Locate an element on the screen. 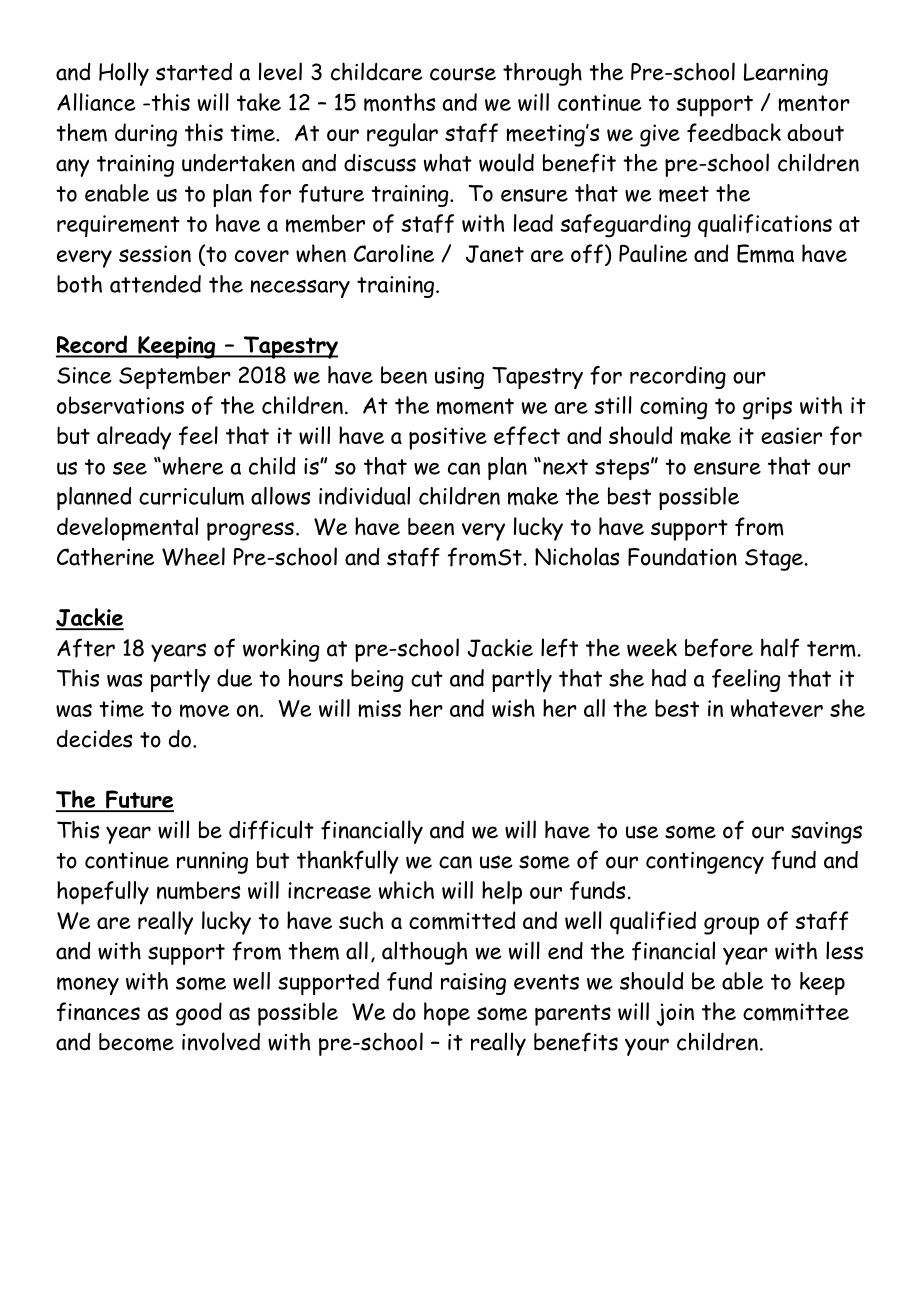  started is located at coordinates (194, 72).
